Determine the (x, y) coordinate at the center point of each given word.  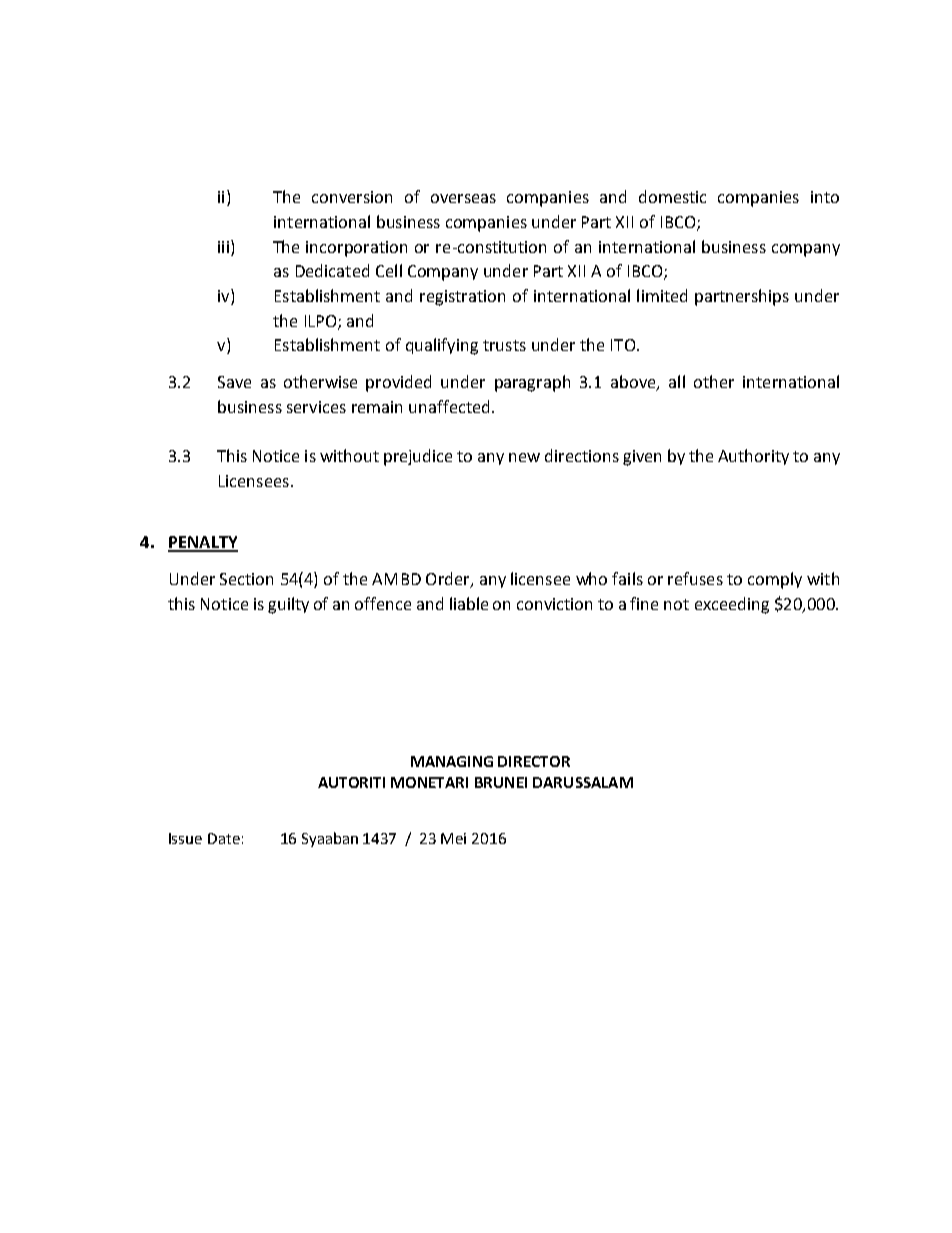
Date (224, 838)
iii (223, 247)
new (524, 457)
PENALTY (203, 543)
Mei (453, 838)
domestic (672, 196)
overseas (463, 198)
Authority (753, 457)
